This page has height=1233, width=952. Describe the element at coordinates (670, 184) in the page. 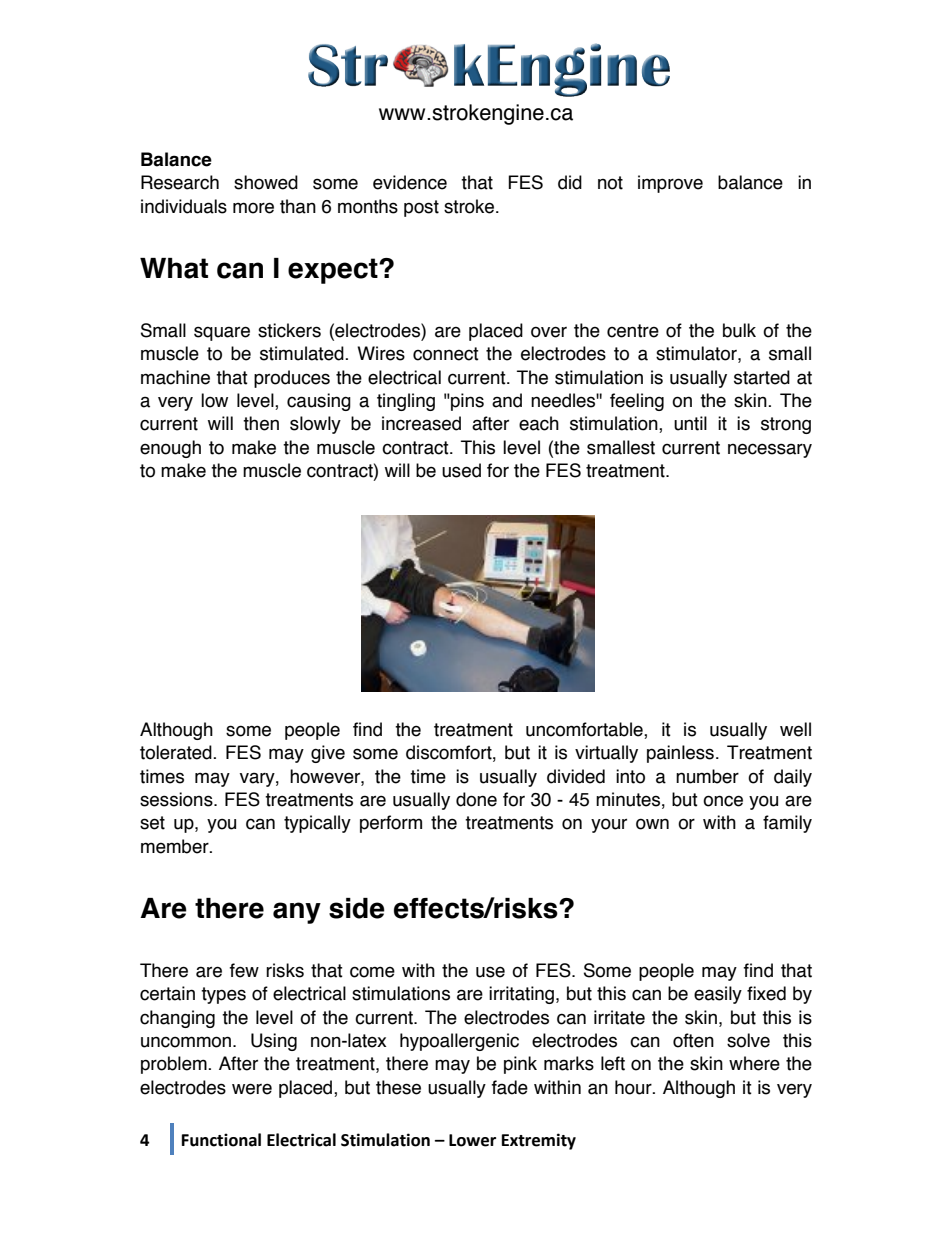

I see `improve` at that location.
